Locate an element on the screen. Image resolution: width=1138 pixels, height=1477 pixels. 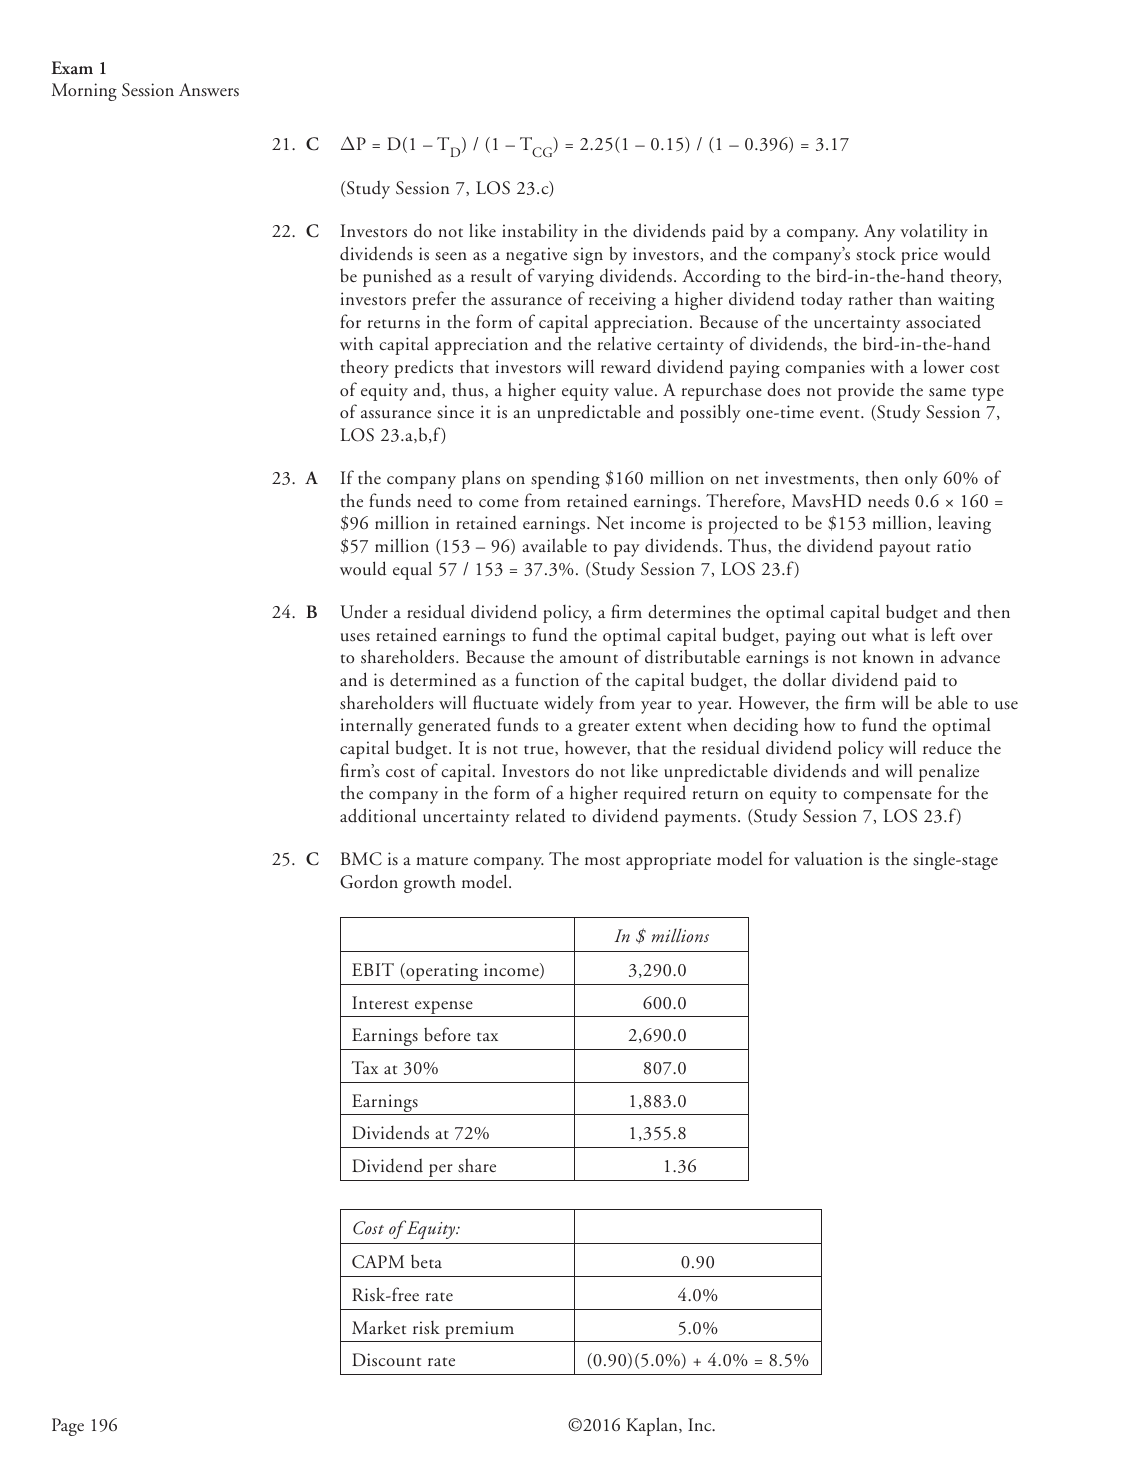
instability is located at coordinates (540, 232).
